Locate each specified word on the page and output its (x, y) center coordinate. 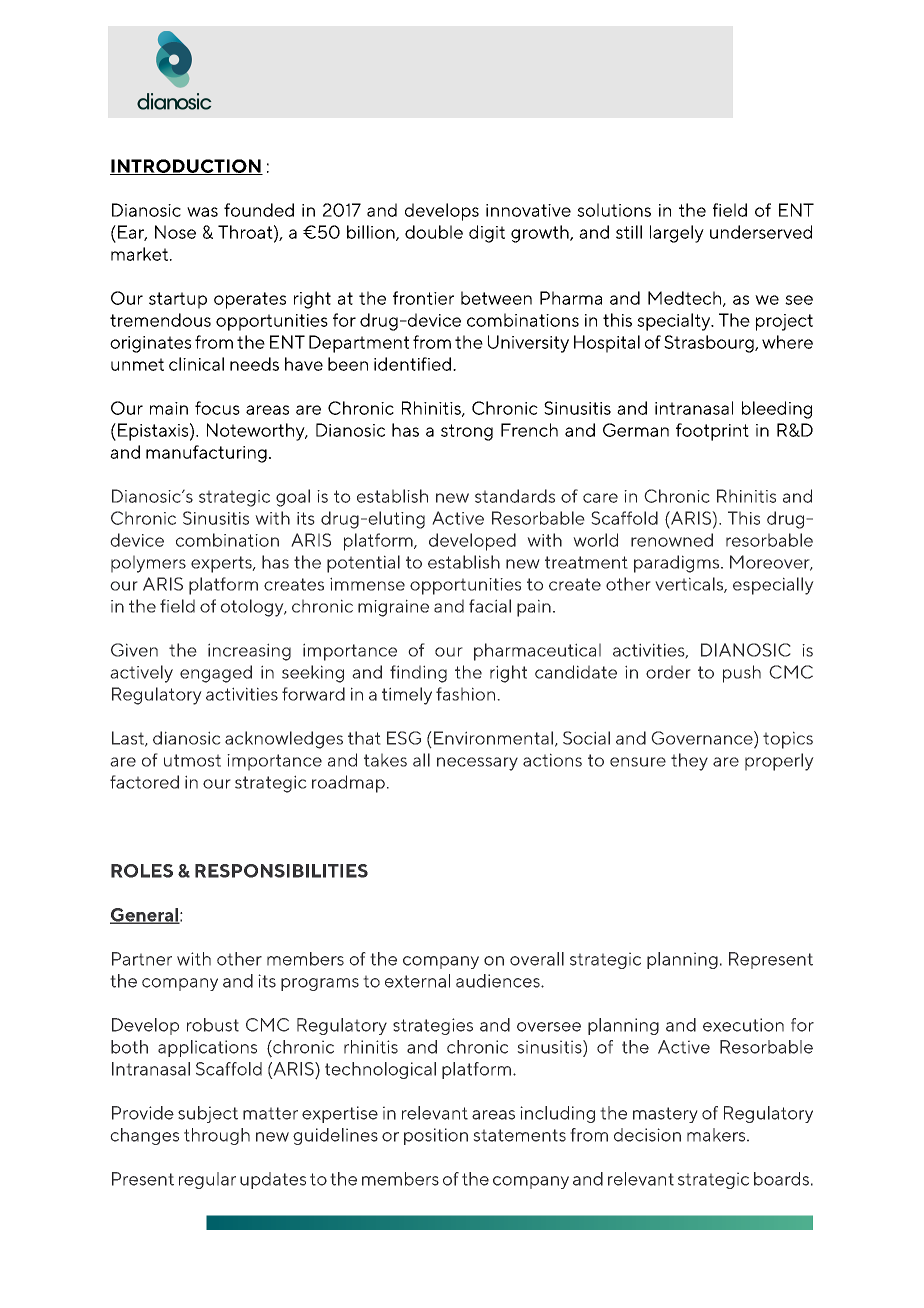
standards (515, 496)
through (217, 1136)
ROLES (142, 871)
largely (677, 234)
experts (222, 564)
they (689, 762)
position (436, 1136)
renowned (672, 540)
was (202, 212)
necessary (477, 764)
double (434, 232)
